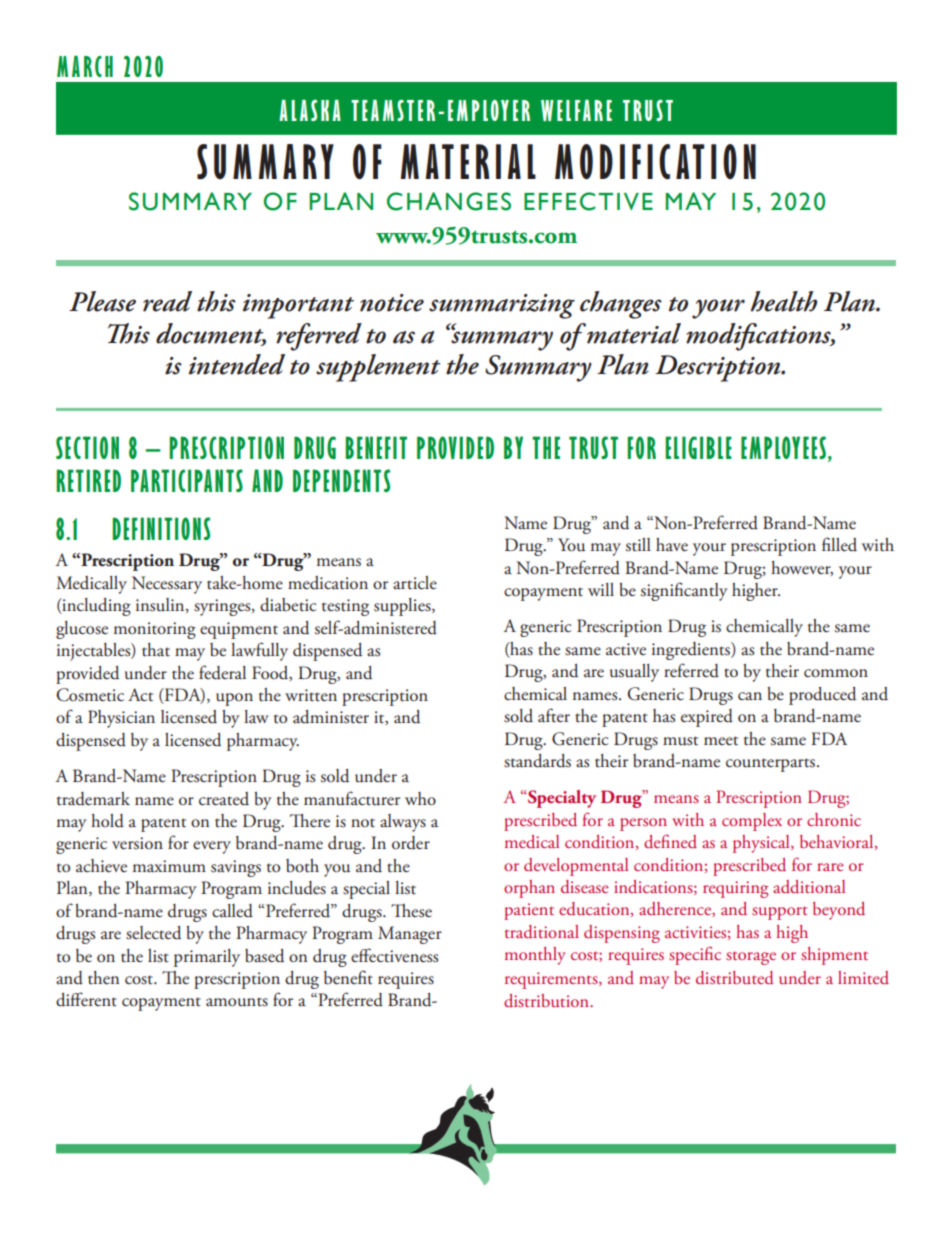  What do you see at coordinates (207, 958) in the page?
I see `primarily` at bounding box center [207, 958].
